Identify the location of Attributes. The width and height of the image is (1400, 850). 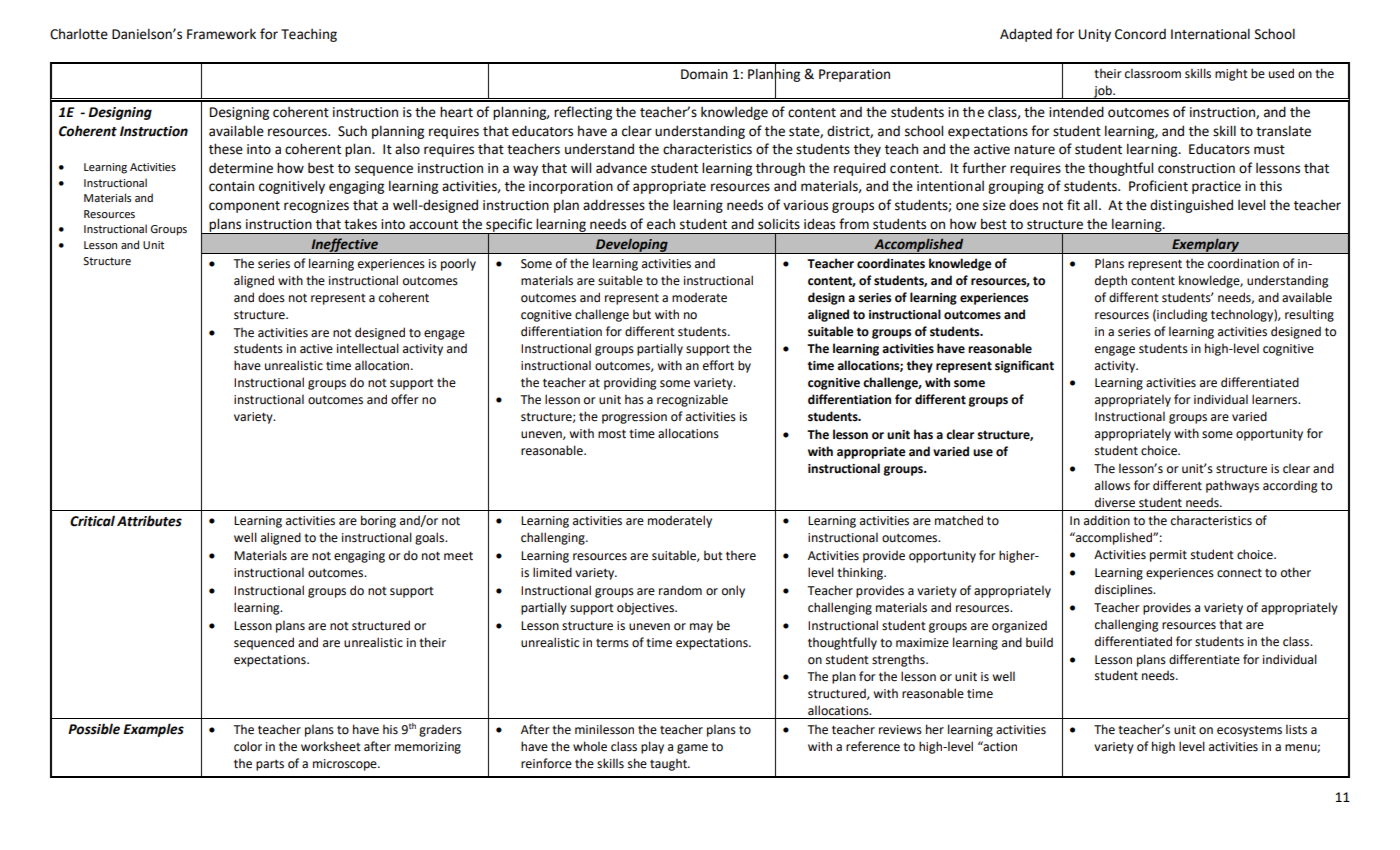
(149, 521).
